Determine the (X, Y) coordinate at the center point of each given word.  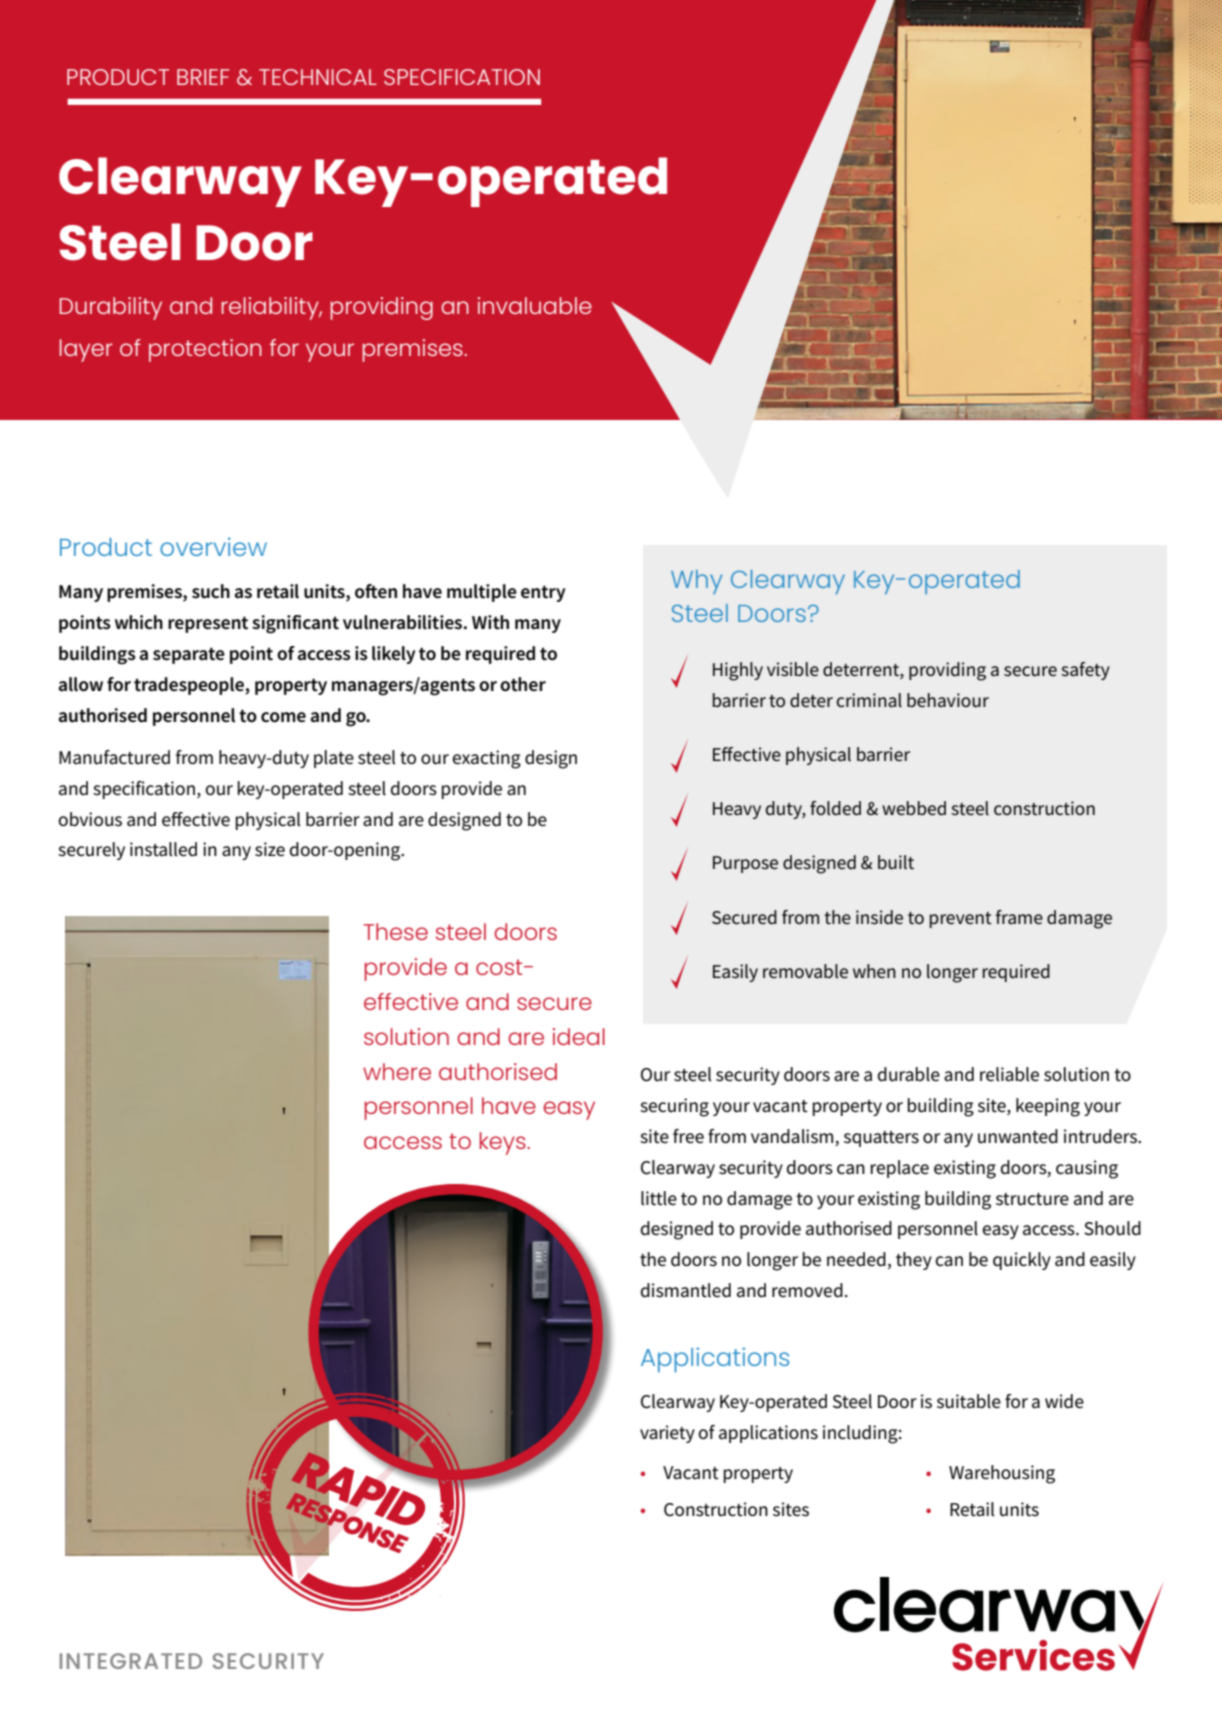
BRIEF (203, 77)
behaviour (948, 700)
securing (674, 1107)
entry (543, 593)
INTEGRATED (131, 1661)
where (397, 1071)
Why (696, 582)
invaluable (535, 305)
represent (208, 624)
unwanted (1018, 1136)
